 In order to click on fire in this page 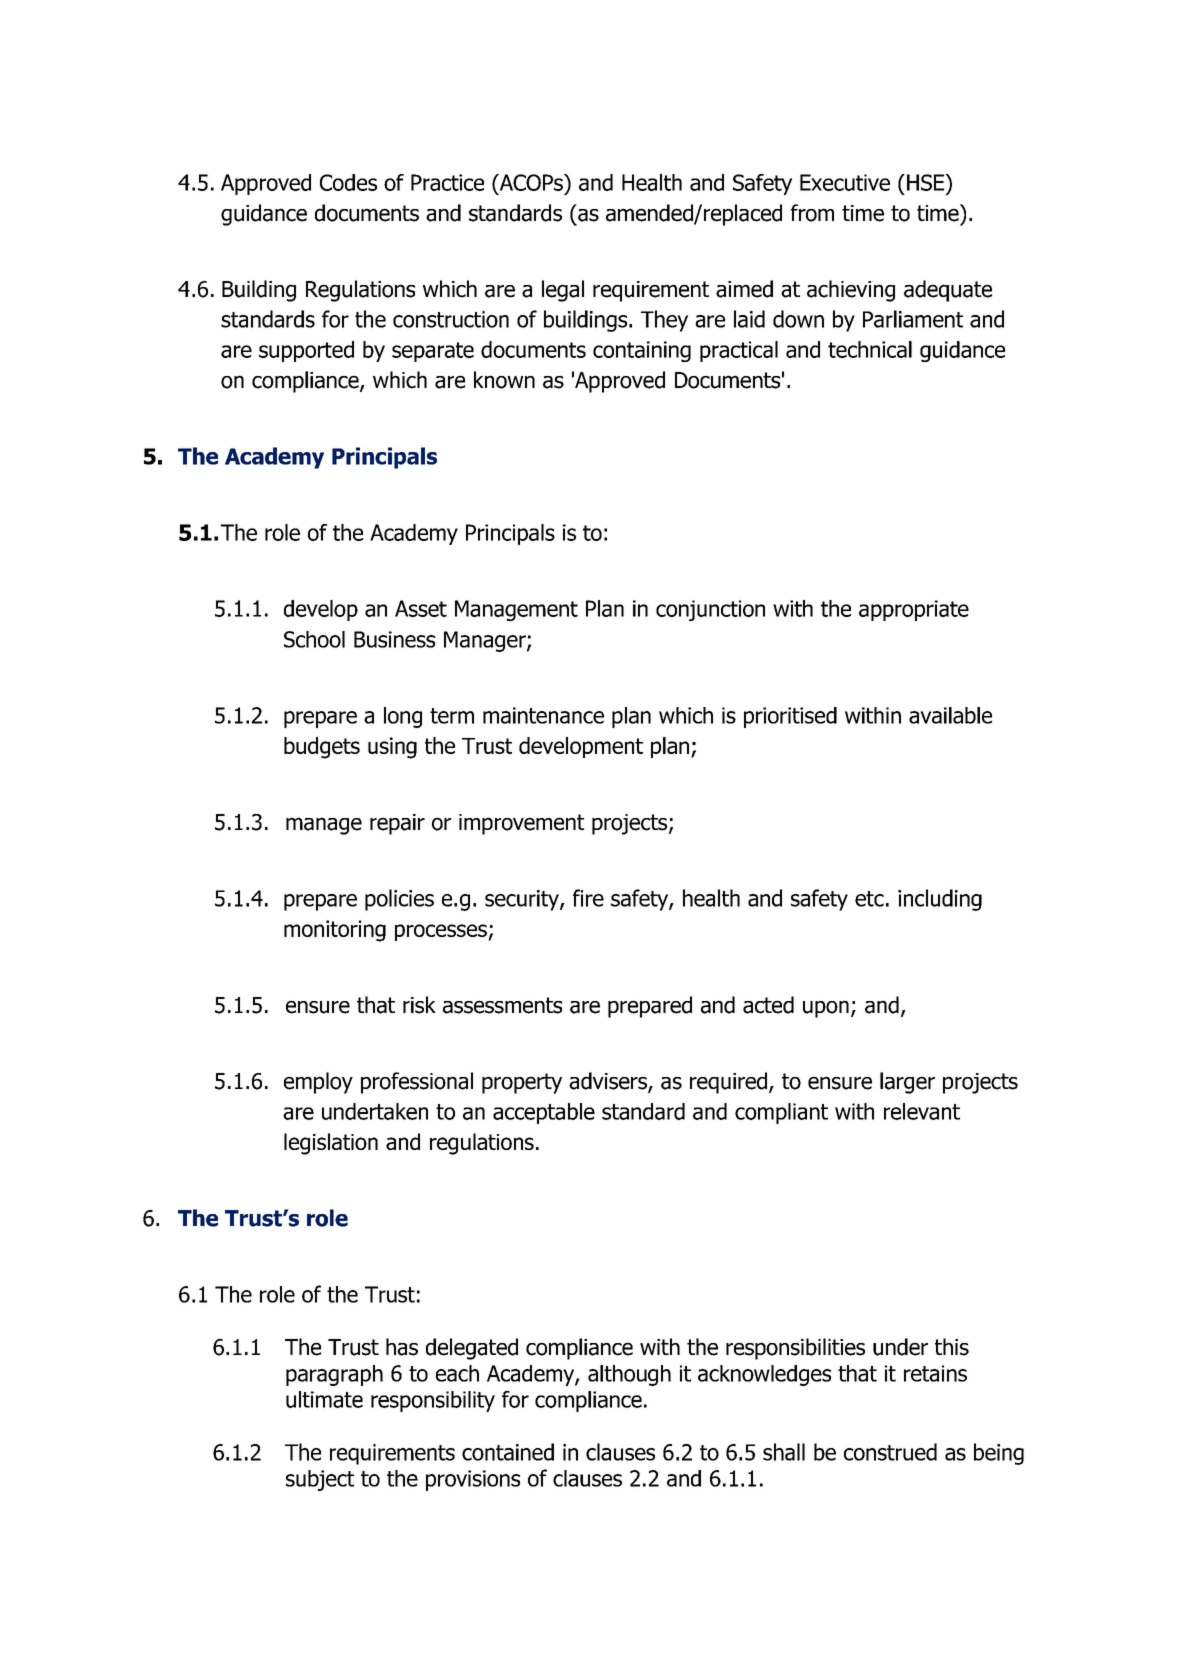, I will do `click(588, 898)`.
